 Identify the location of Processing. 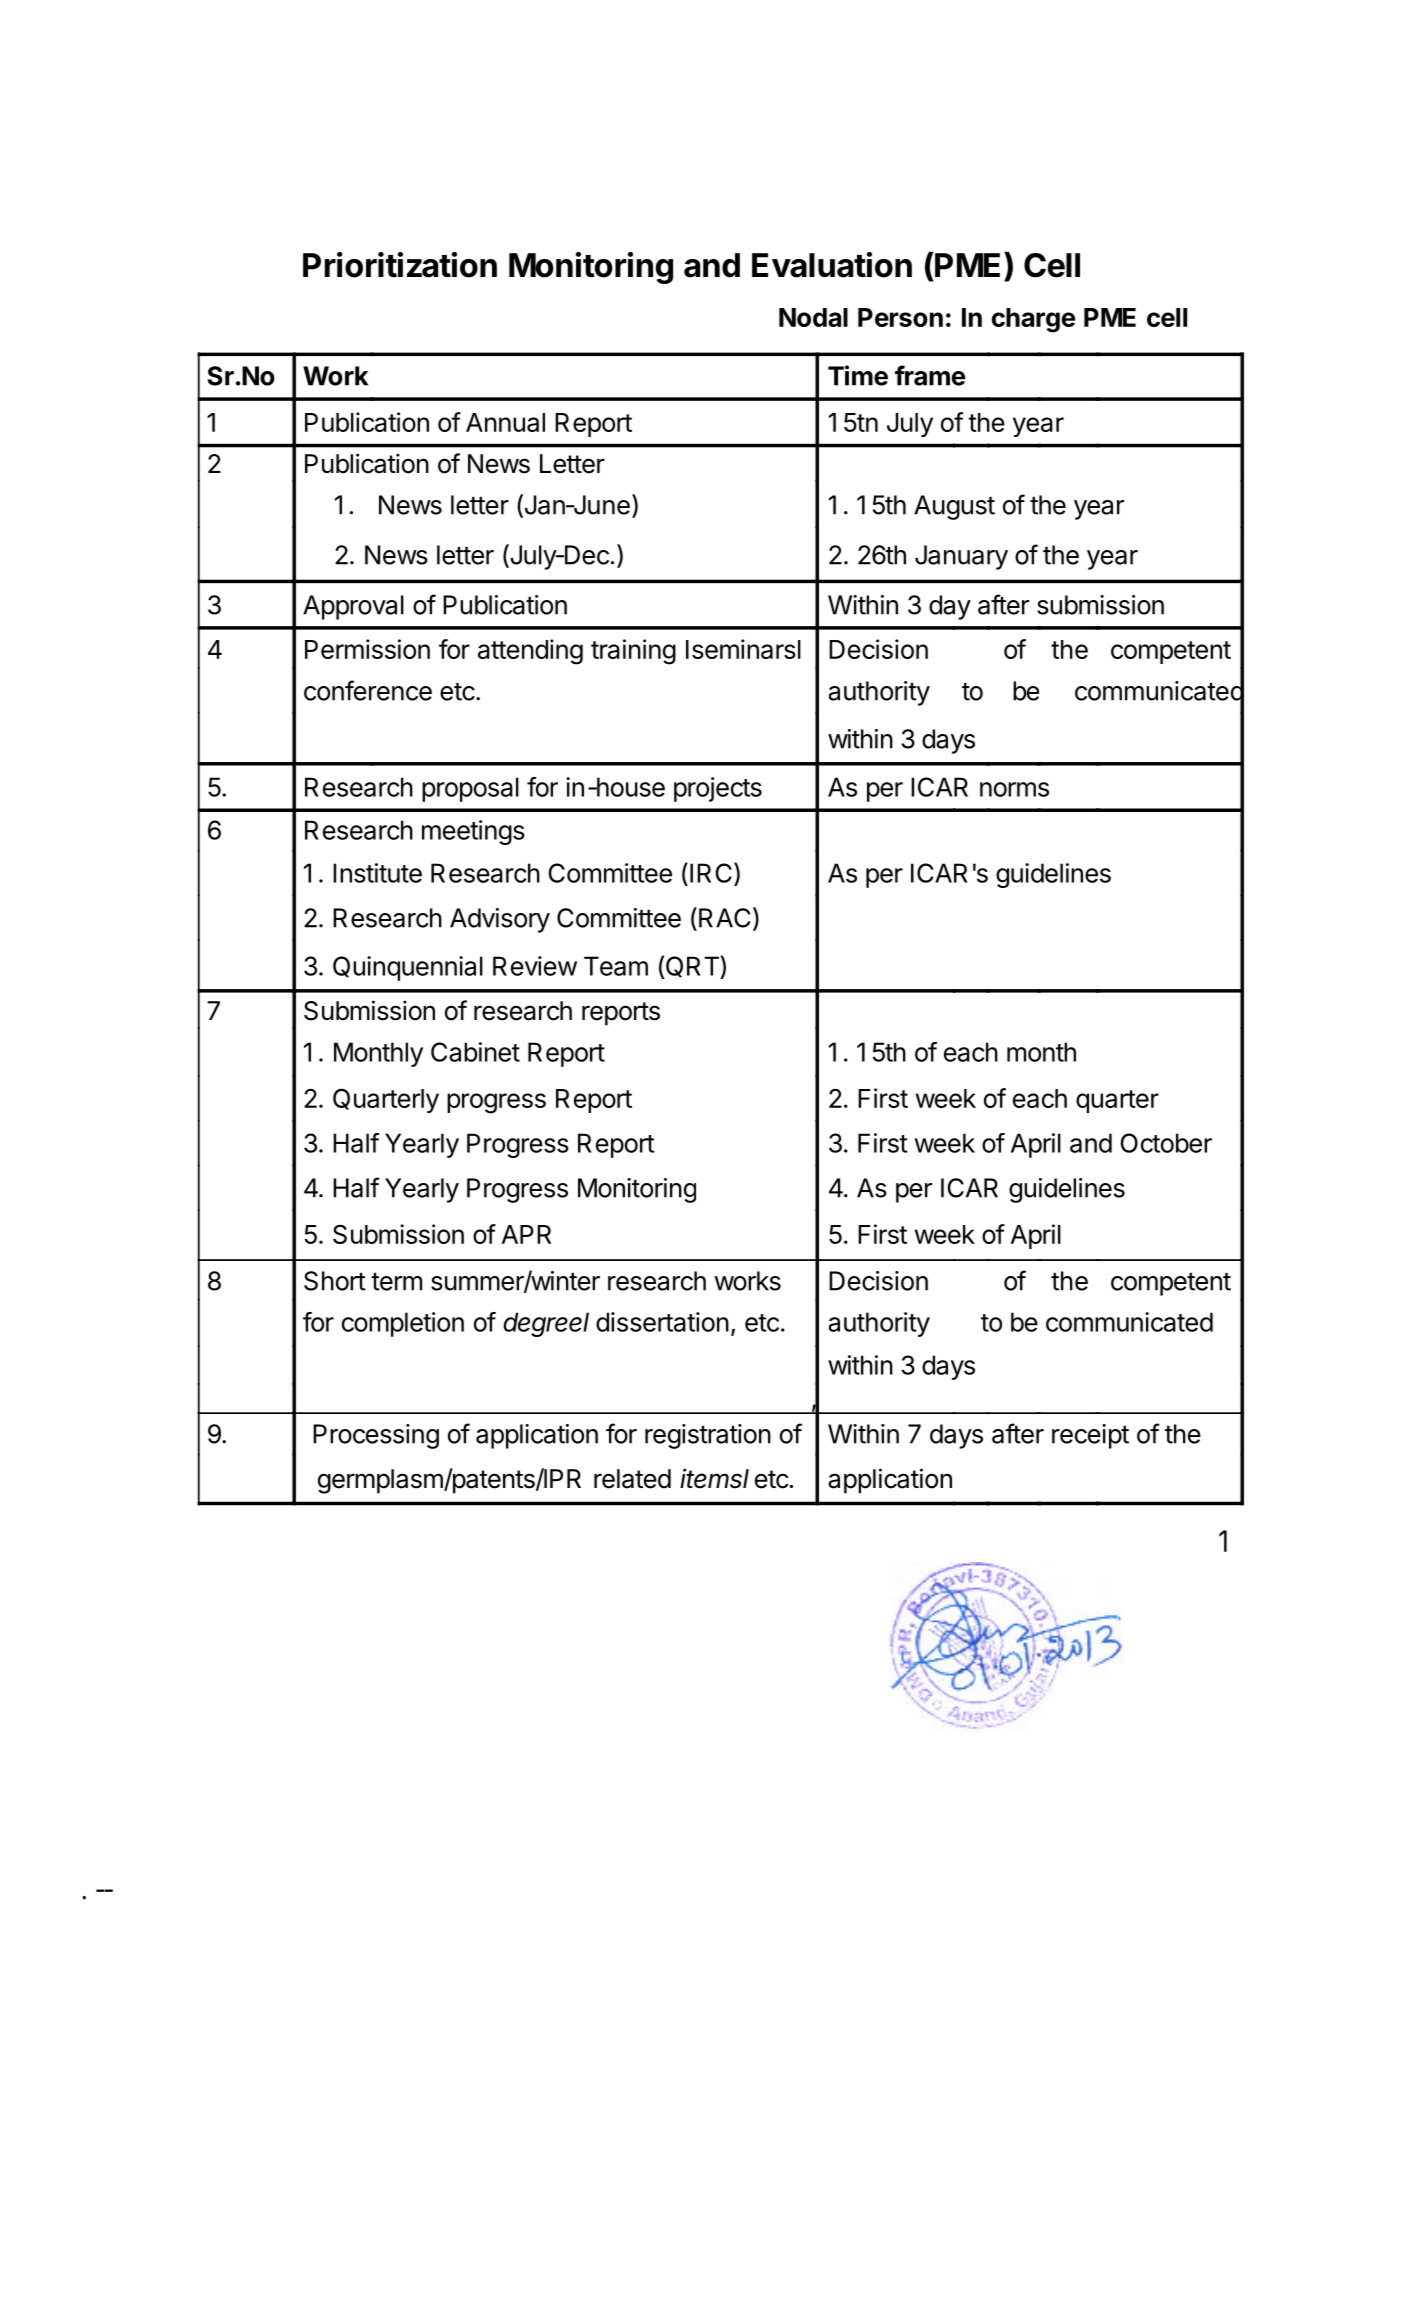
(376, 1436).
